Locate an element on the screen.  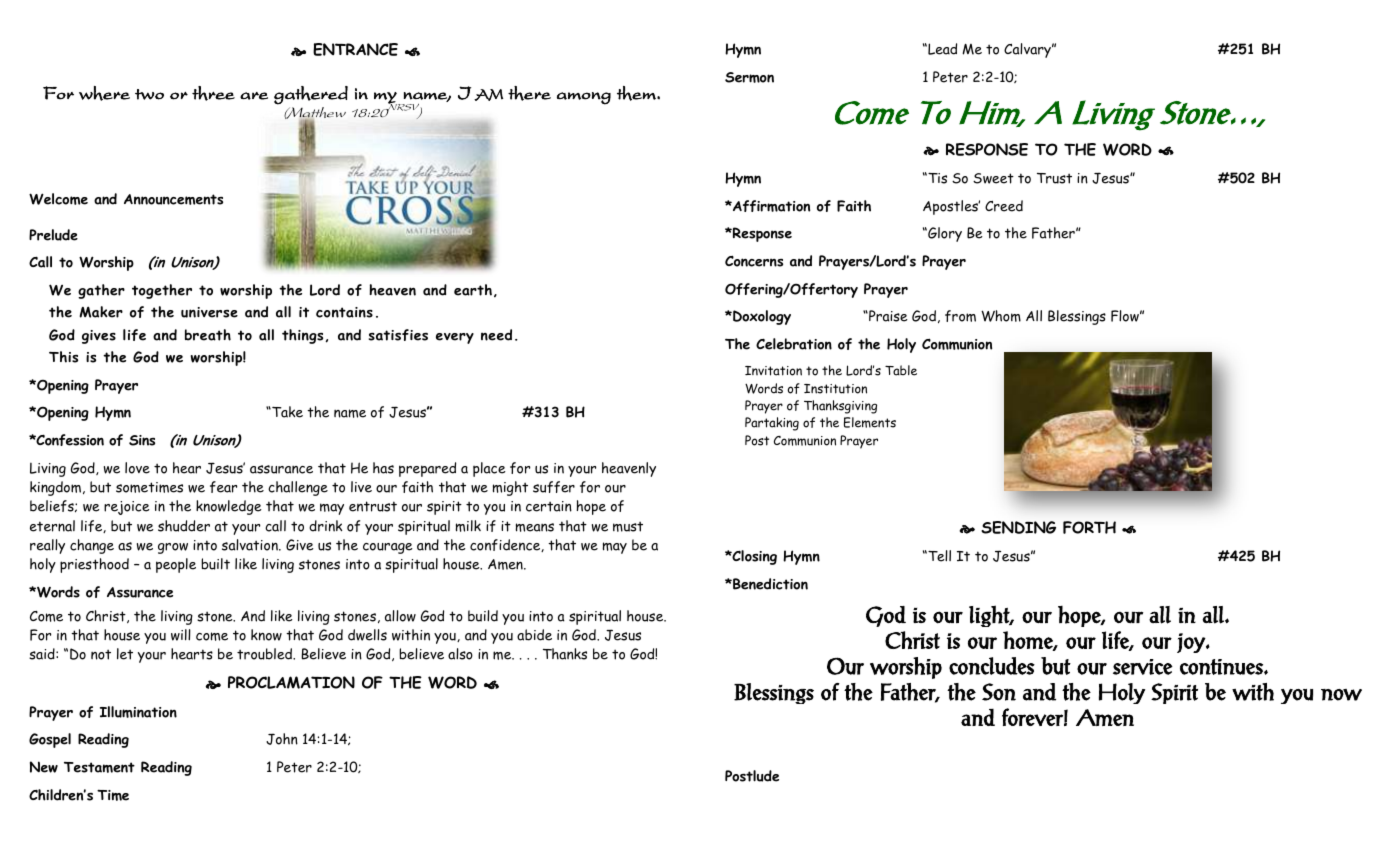
John is located at coordinates (282, 739).
